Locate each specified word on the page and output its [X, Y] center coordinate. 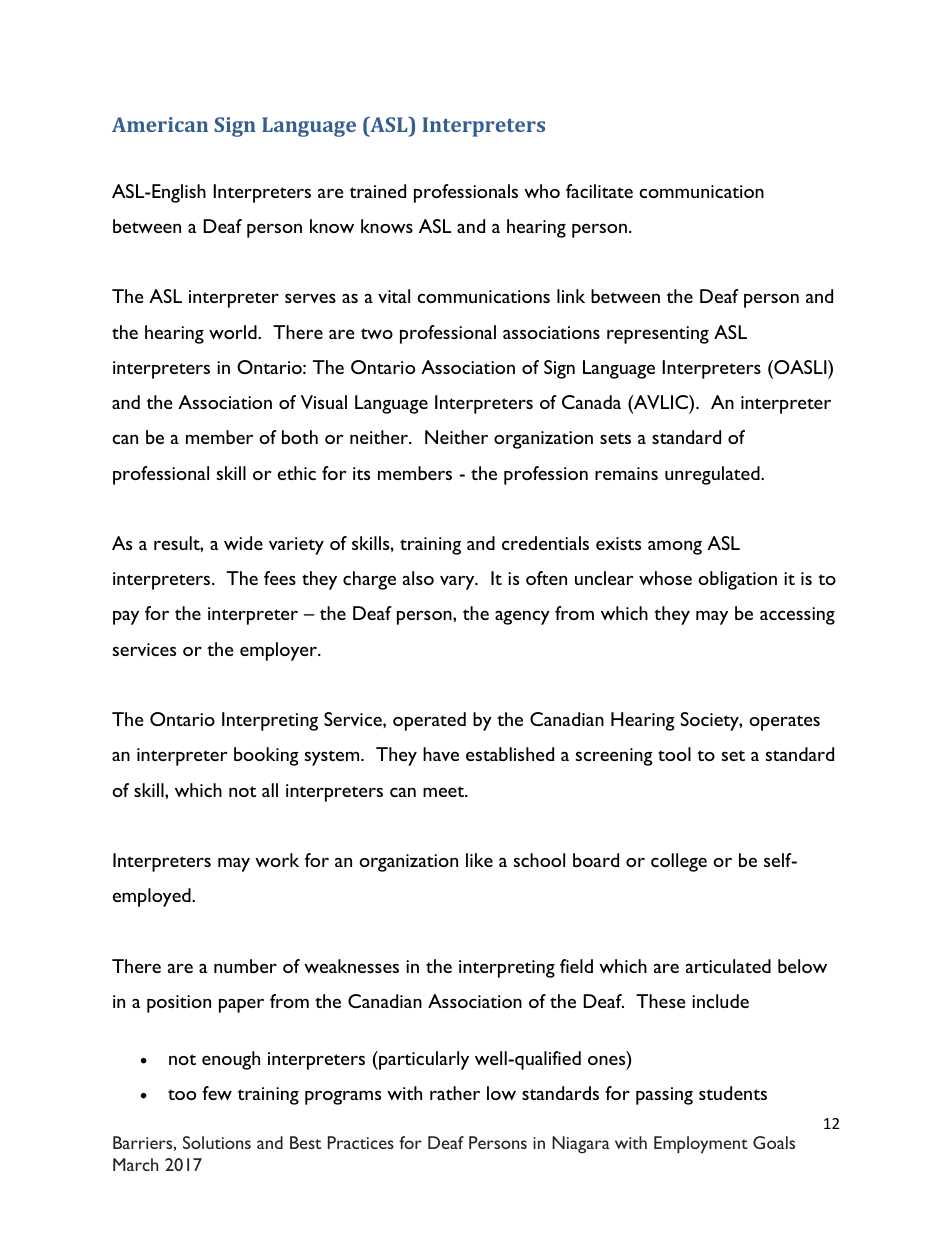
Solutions [217, 1142]
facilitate [599, 191]
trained [377, 191]
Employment [701, 1145]
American [160, 124]
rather [455, 1093]
